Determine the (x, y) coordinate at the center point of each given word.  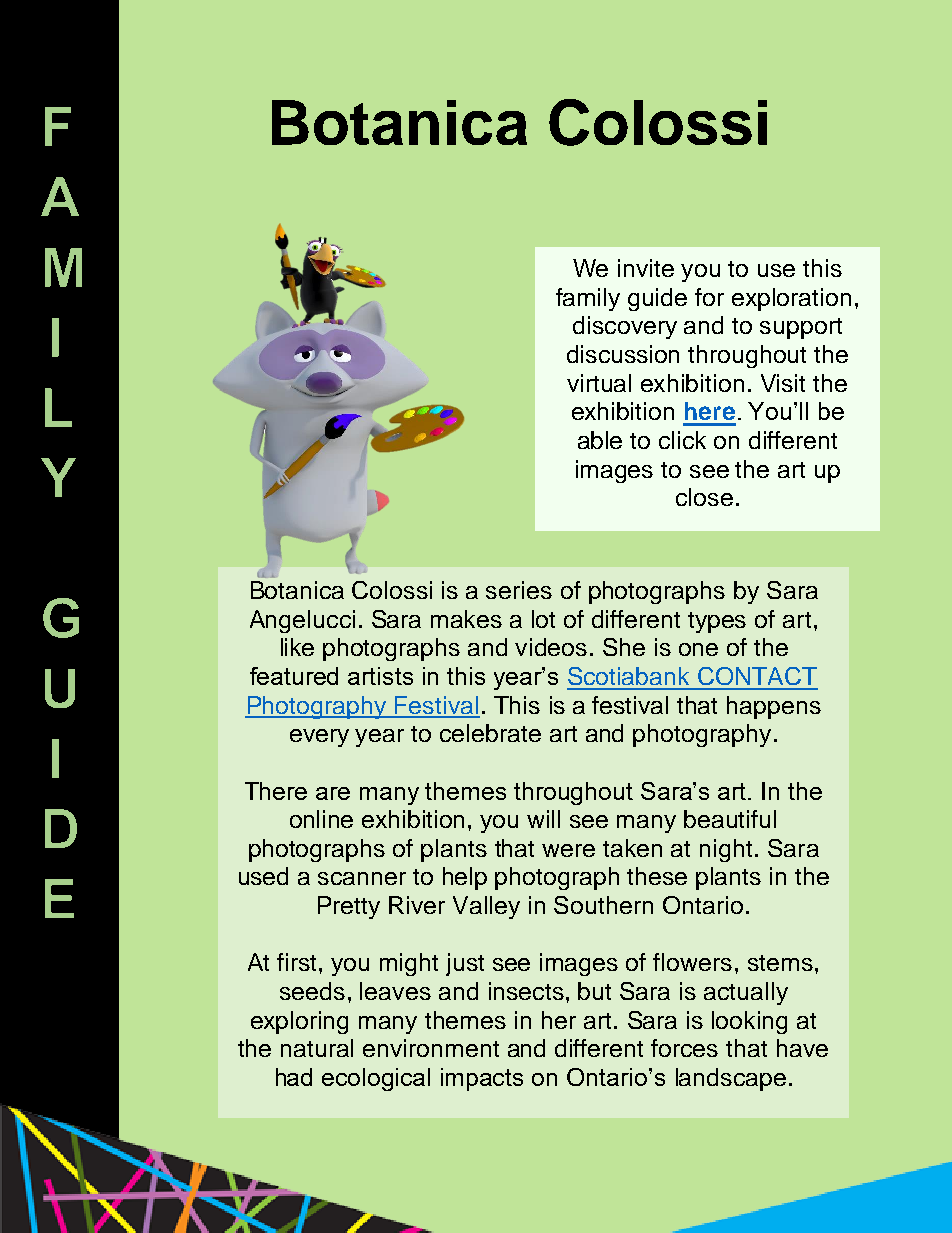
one (698, 649)
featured (294, 676)
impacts (482, 1079)
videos (551, 647)
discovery (625, 327)
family (588, 299)
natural (317, 1048)
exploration (791, 299)
